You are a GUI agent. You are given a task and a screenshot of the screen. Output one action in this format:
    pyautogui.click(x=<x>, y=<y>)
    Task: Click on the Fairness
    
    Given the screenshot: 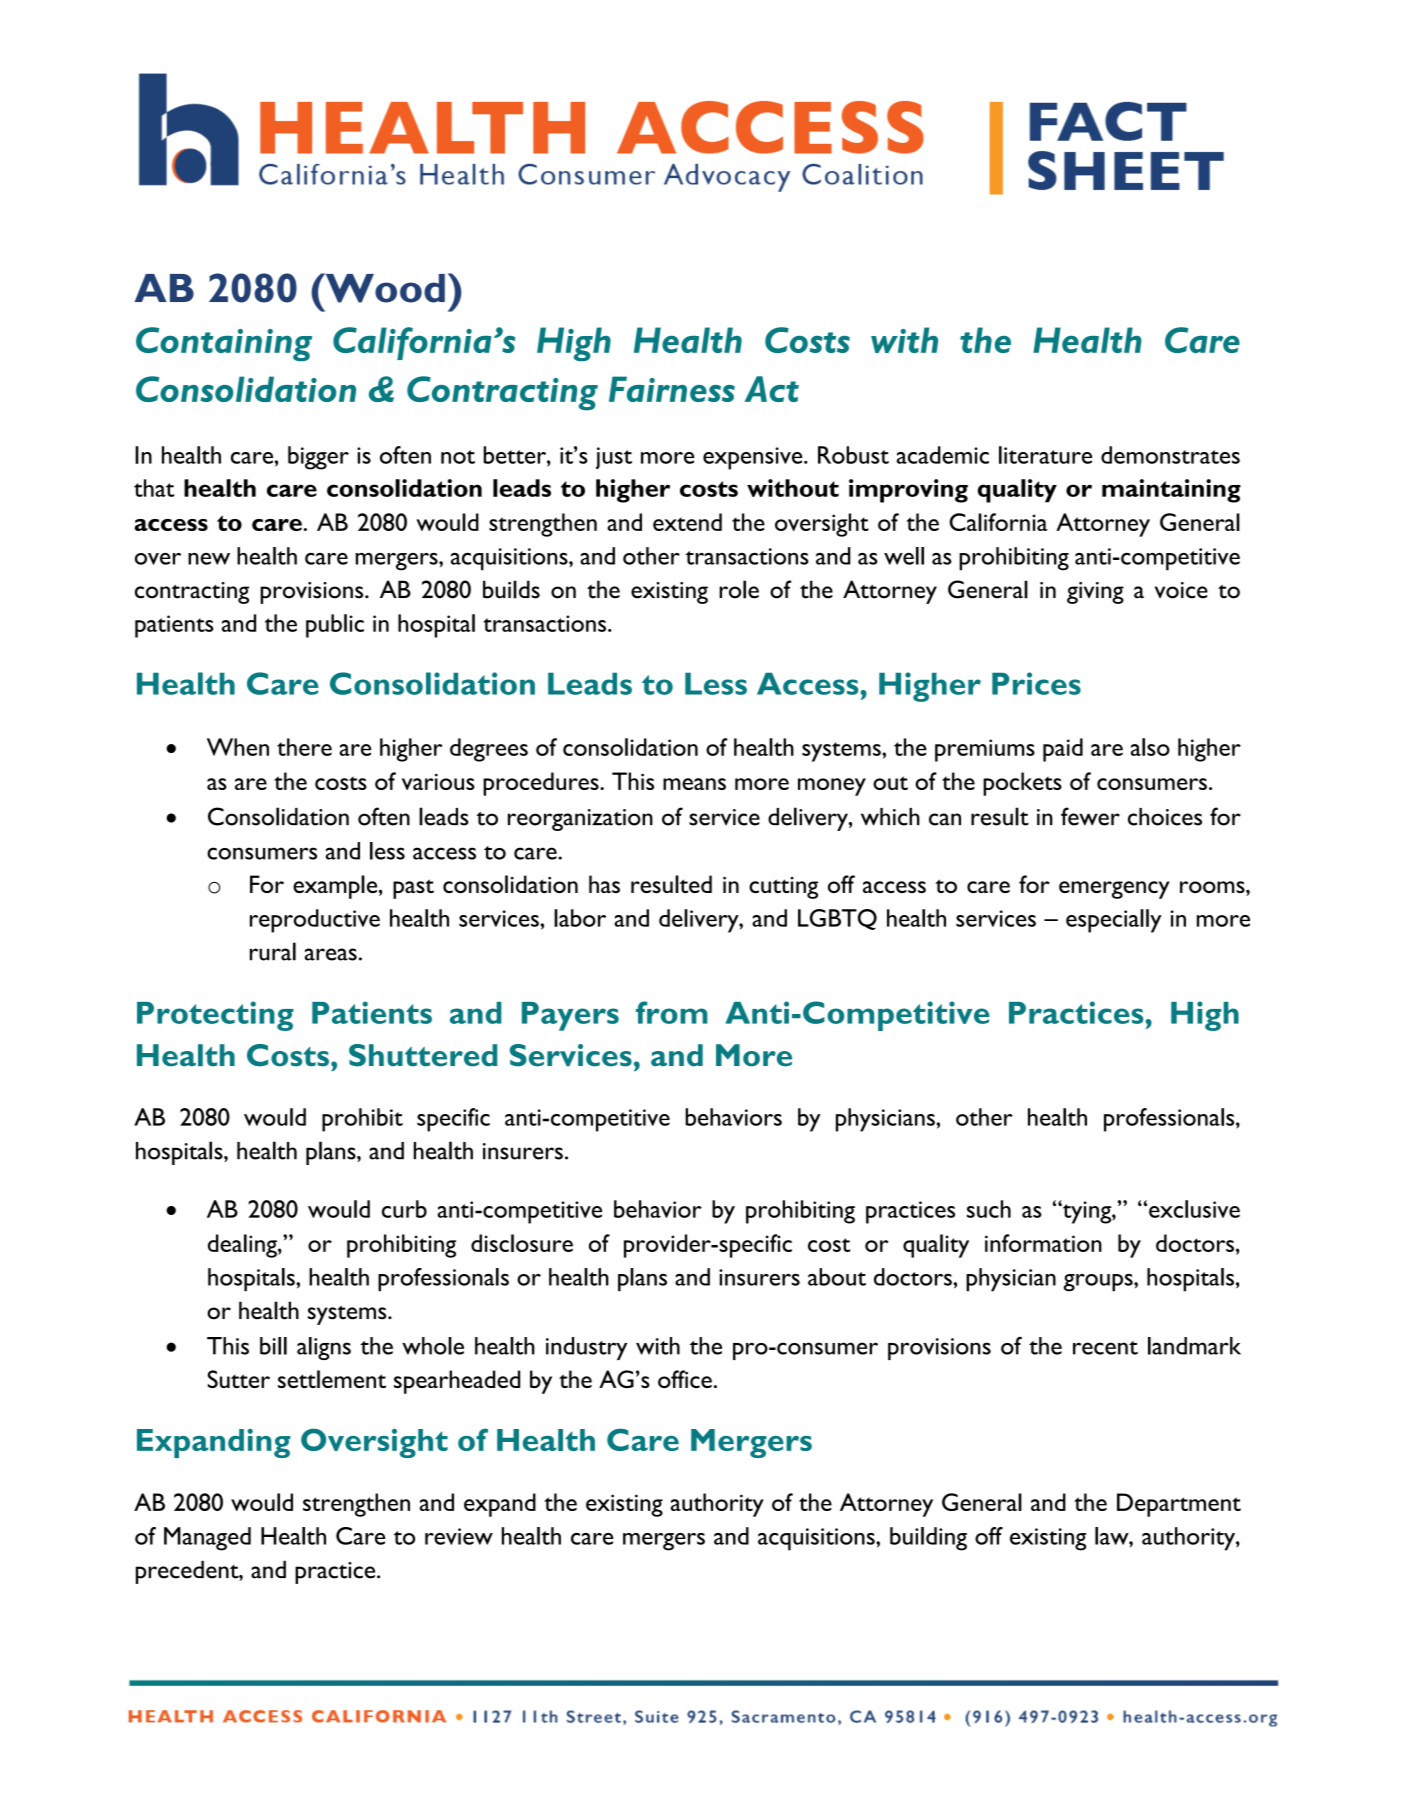 What is the action you would take?
    pyautogui.click(x=672, y=389)
